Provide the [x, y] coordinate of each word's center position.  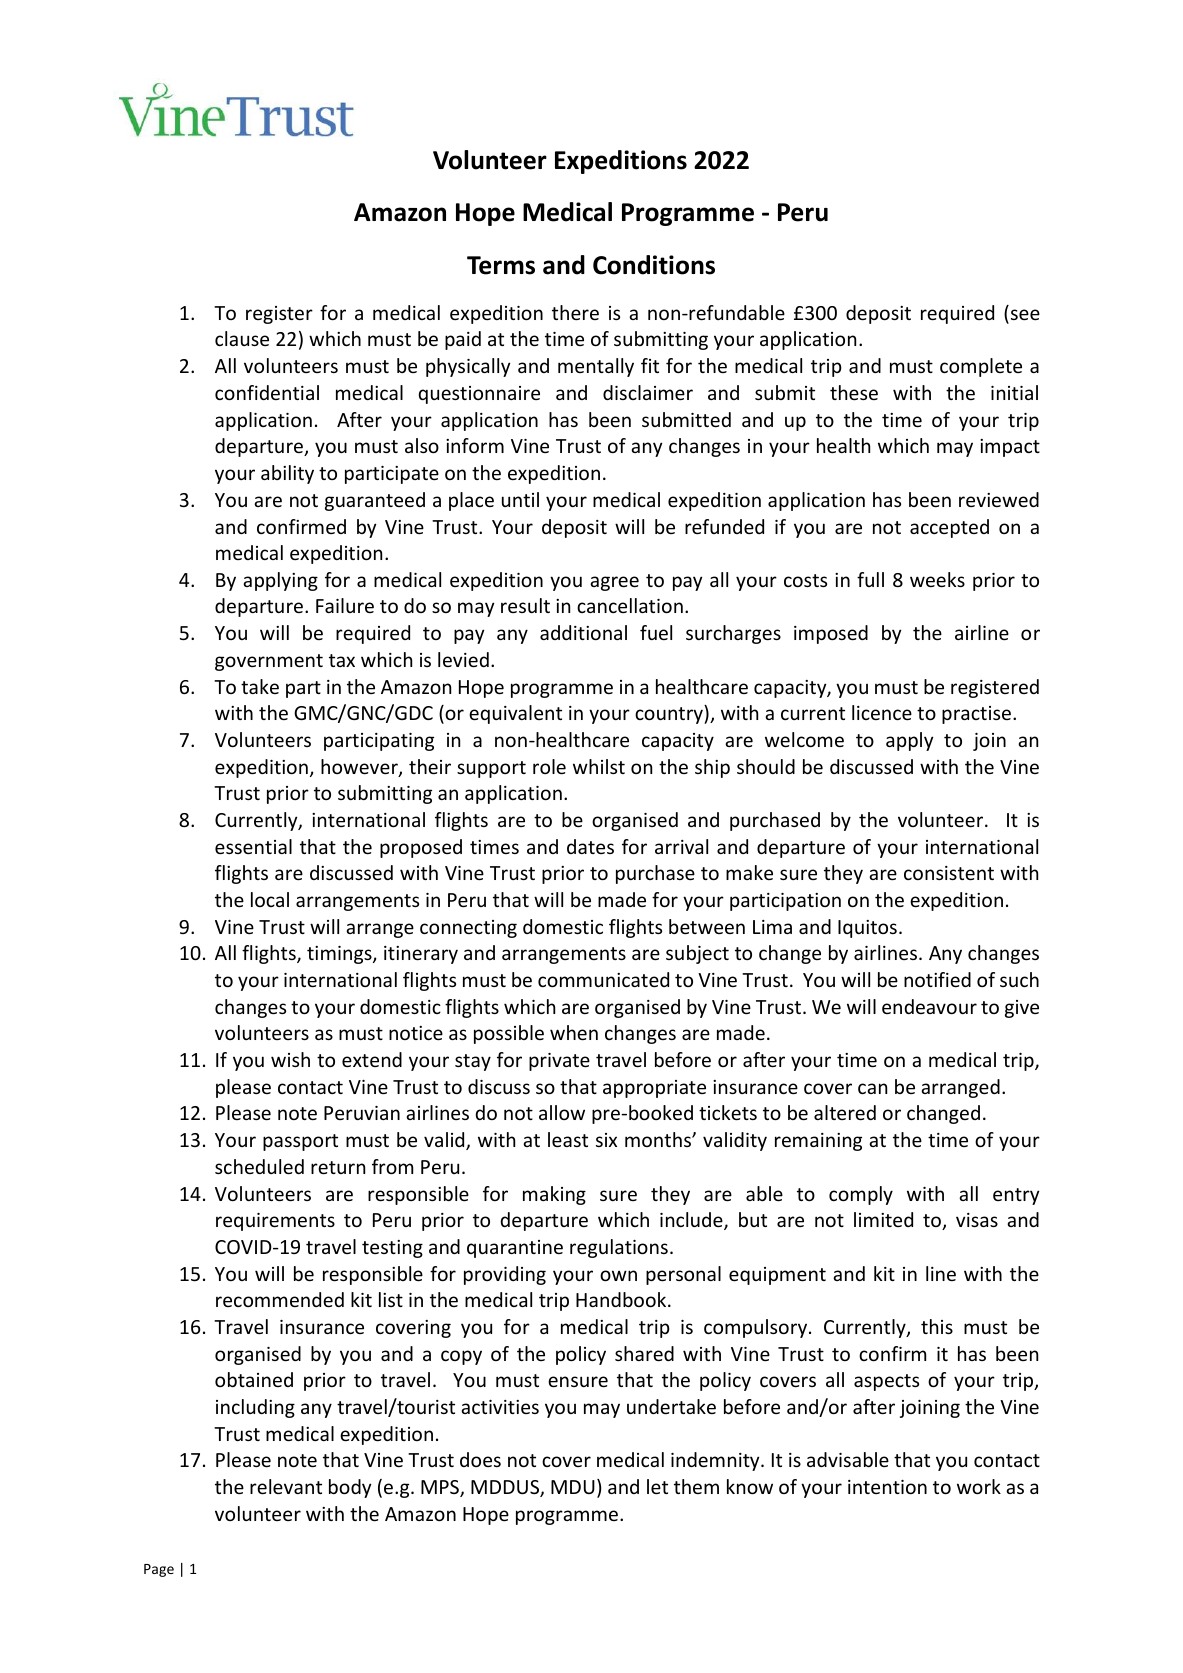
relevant [286, 1486]
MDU [573, 1487]
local [270, 899]
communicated [603, 979]
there [575, 312]
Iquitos [867, 929]
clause [242, 338]
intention [887, 1487]
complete [981, 367]
